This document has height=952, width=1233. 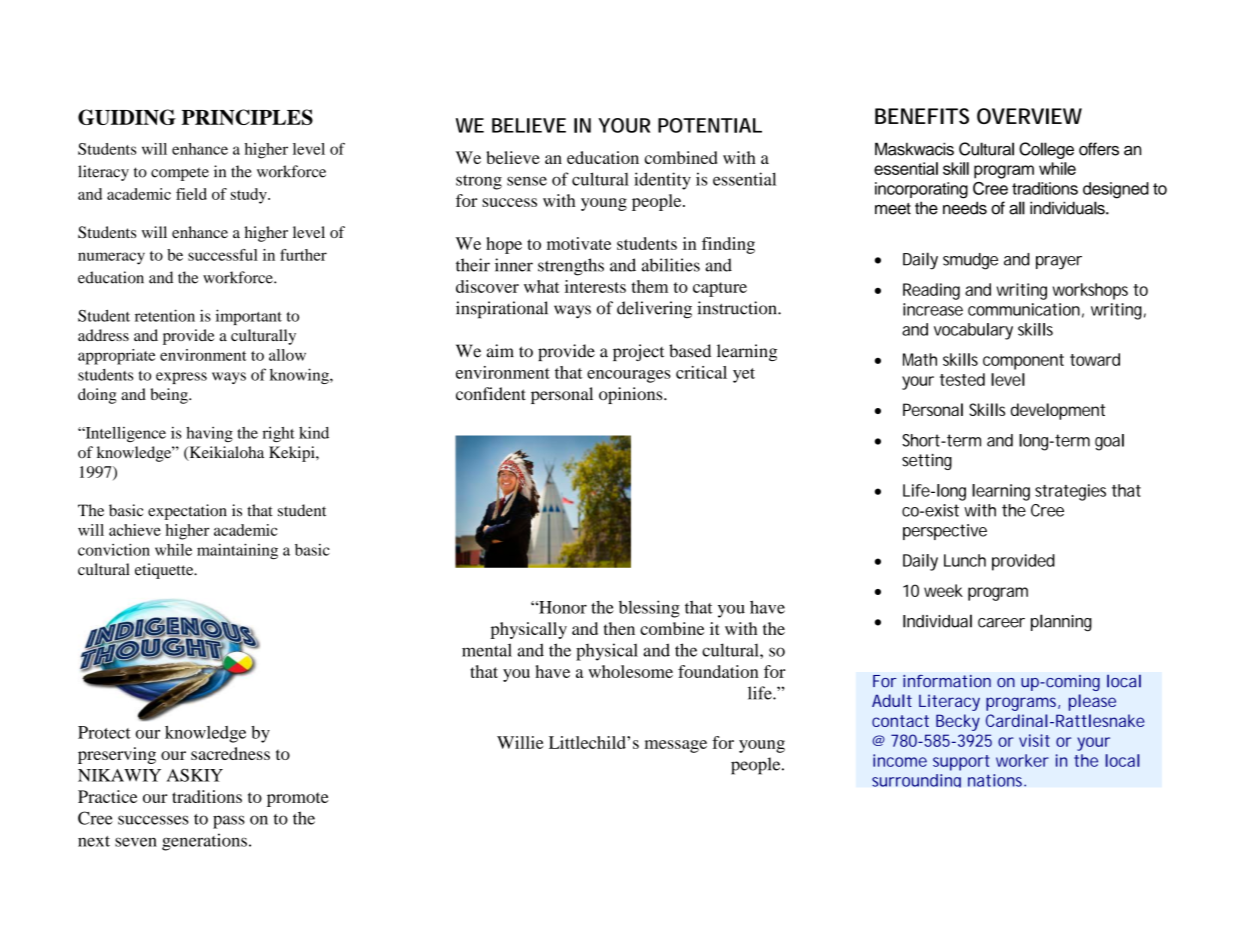 What do you see at coordinates (237, 551) in the document?
I see `maintaining` at bounding box center [237, 551].
